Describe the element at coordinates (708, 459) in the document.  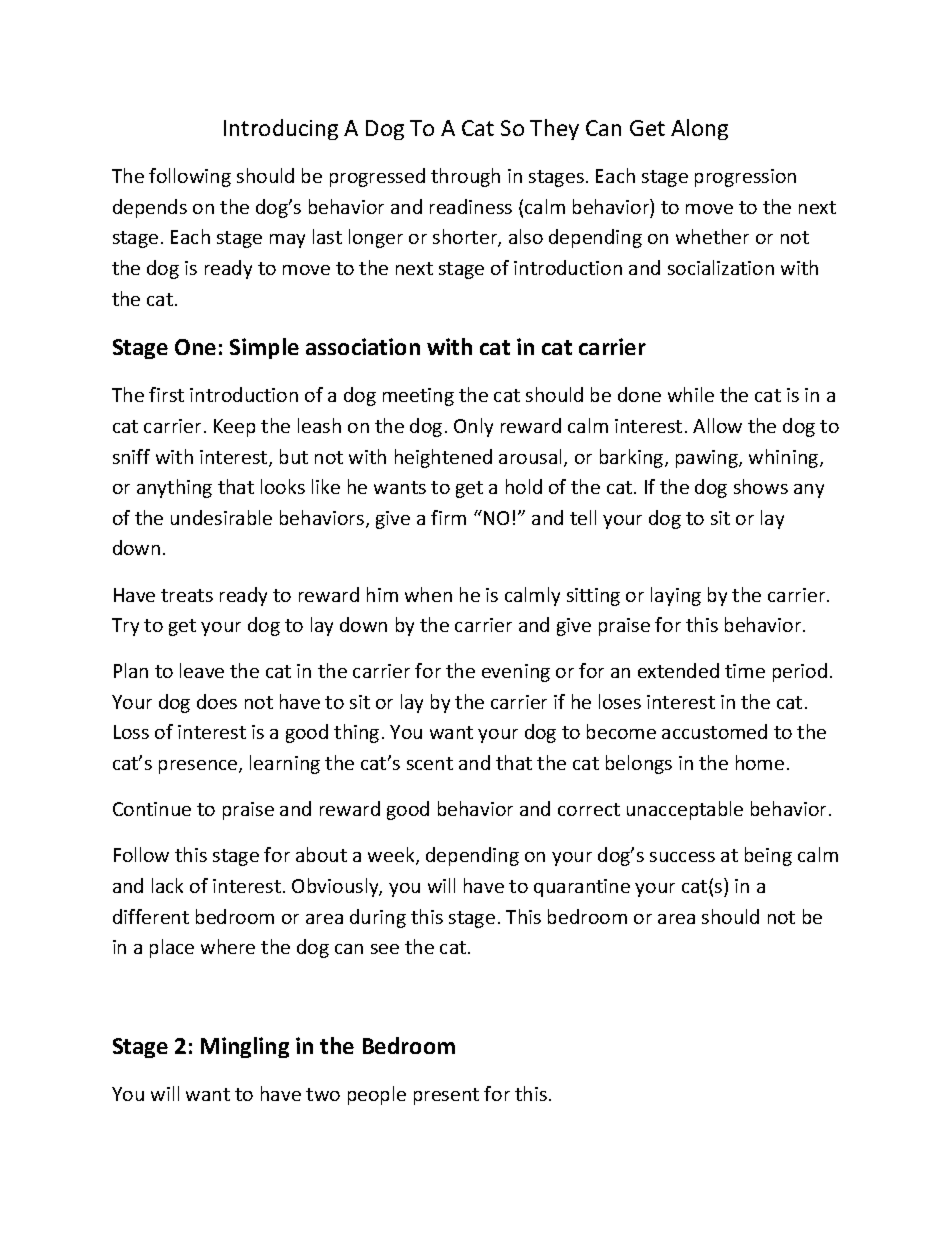
I see `pawing` at that location.
